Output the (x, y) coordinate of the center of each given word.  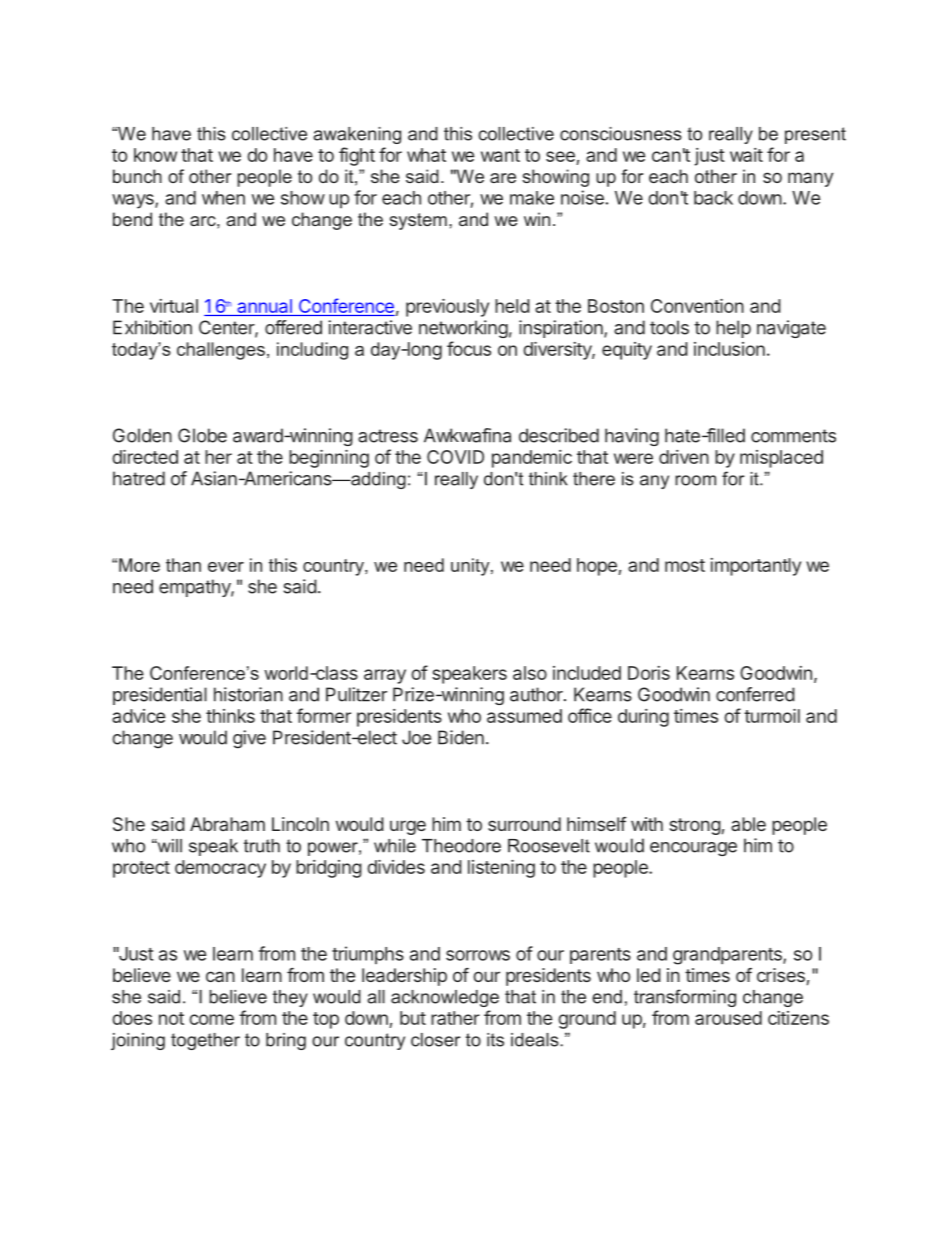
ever (226, 567)
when (223, 198)
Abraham (227, 824)
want (500, 155)
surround (524, 824)
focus (469, 348)
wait (746, 155)
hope (598, 567)
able (748, 824)
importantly (755, 567)
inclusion (729, 349)
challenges (221, 351)
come (211, 1019)
